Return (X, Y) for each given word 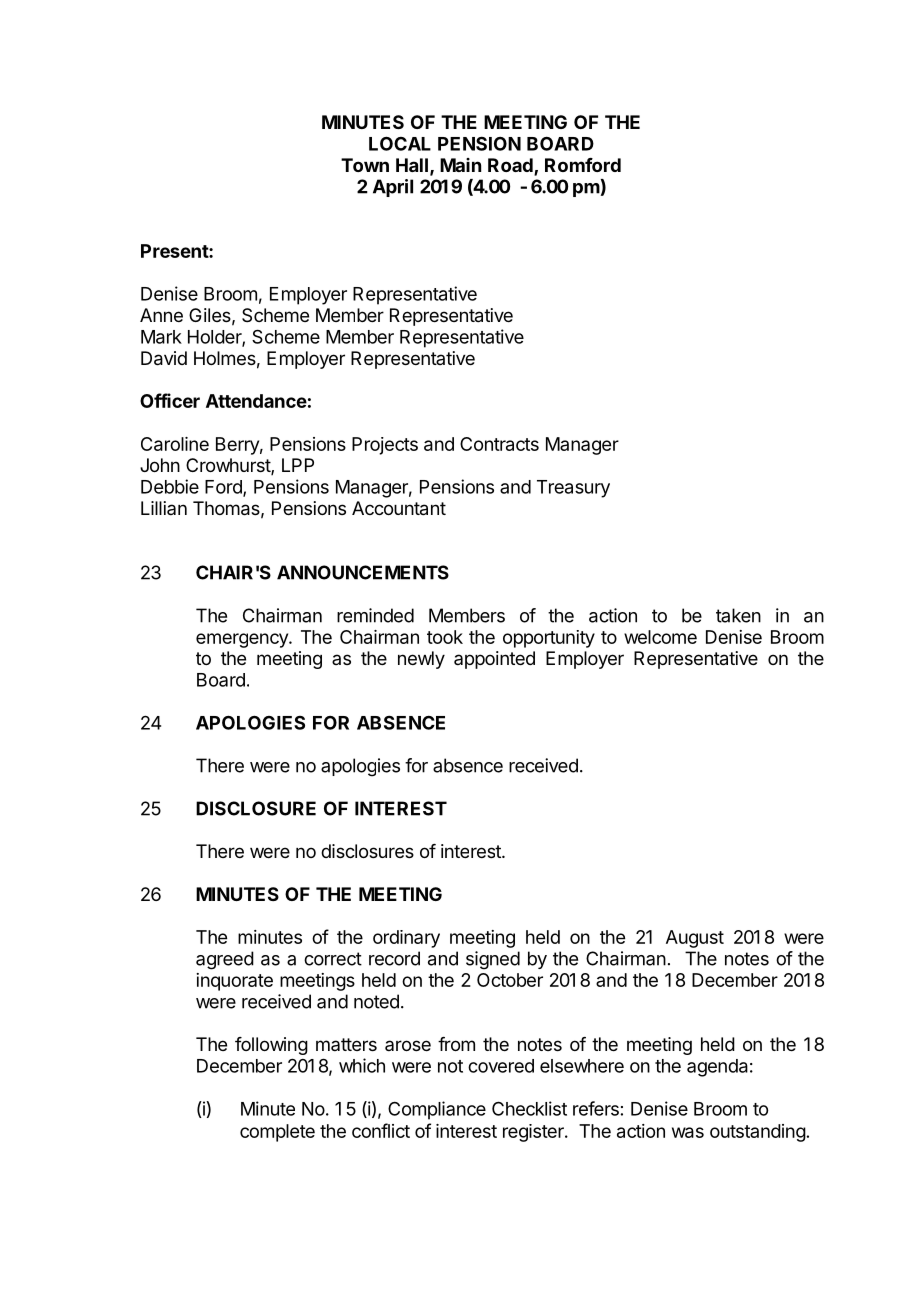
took (445, 637)
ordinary (406, 939)
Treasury (573, 489)
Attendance (256, 401)
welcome (660, 637)
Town (365, 165)
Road (511, 166)
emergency (243, 640)
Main (460, 165)
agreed (225, 960)
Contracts (499, 444)
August (695, 939)
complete (277, 1133)
